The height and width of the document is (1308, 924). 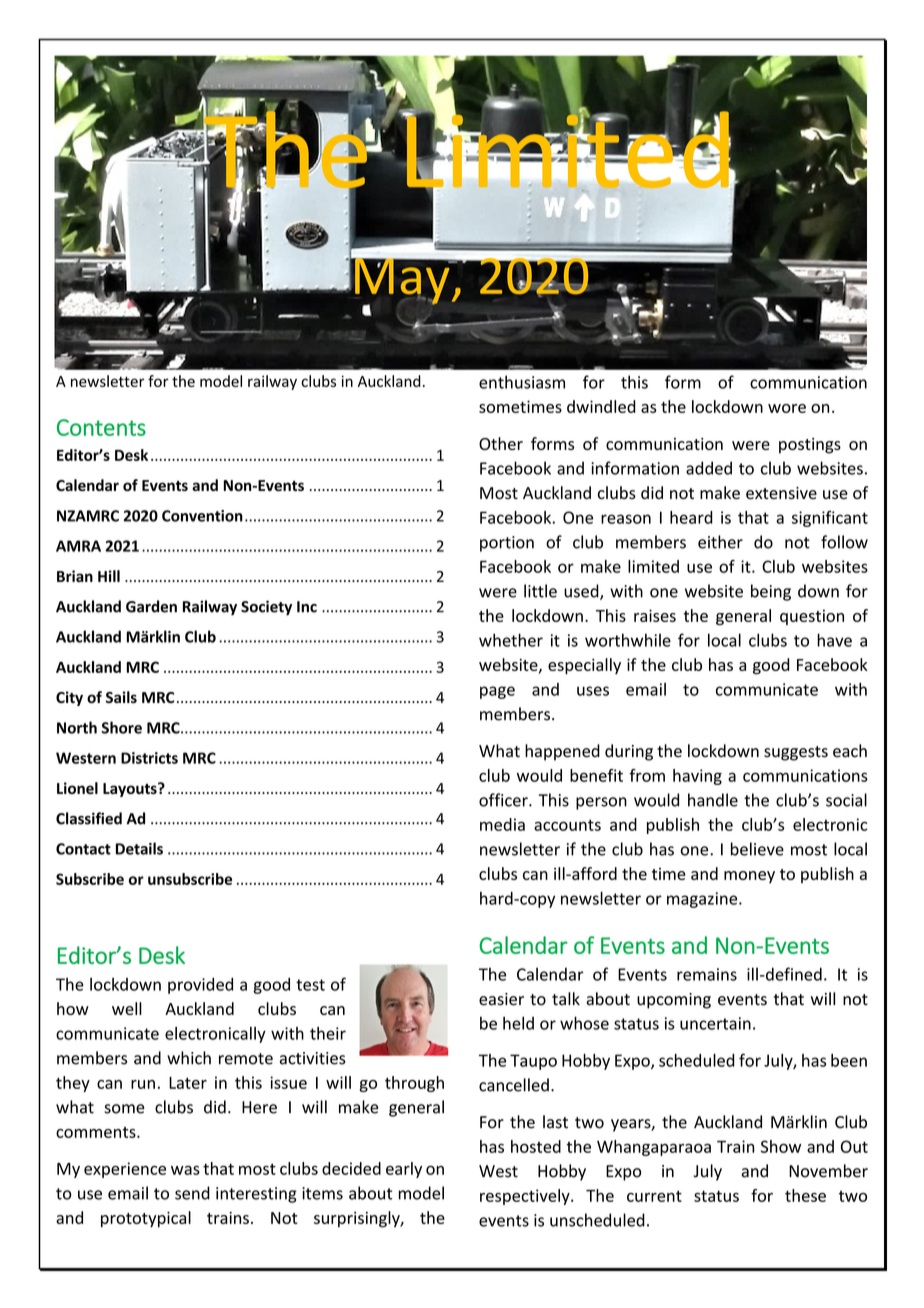 I want to click on handle, so click(x=713, y=800).
